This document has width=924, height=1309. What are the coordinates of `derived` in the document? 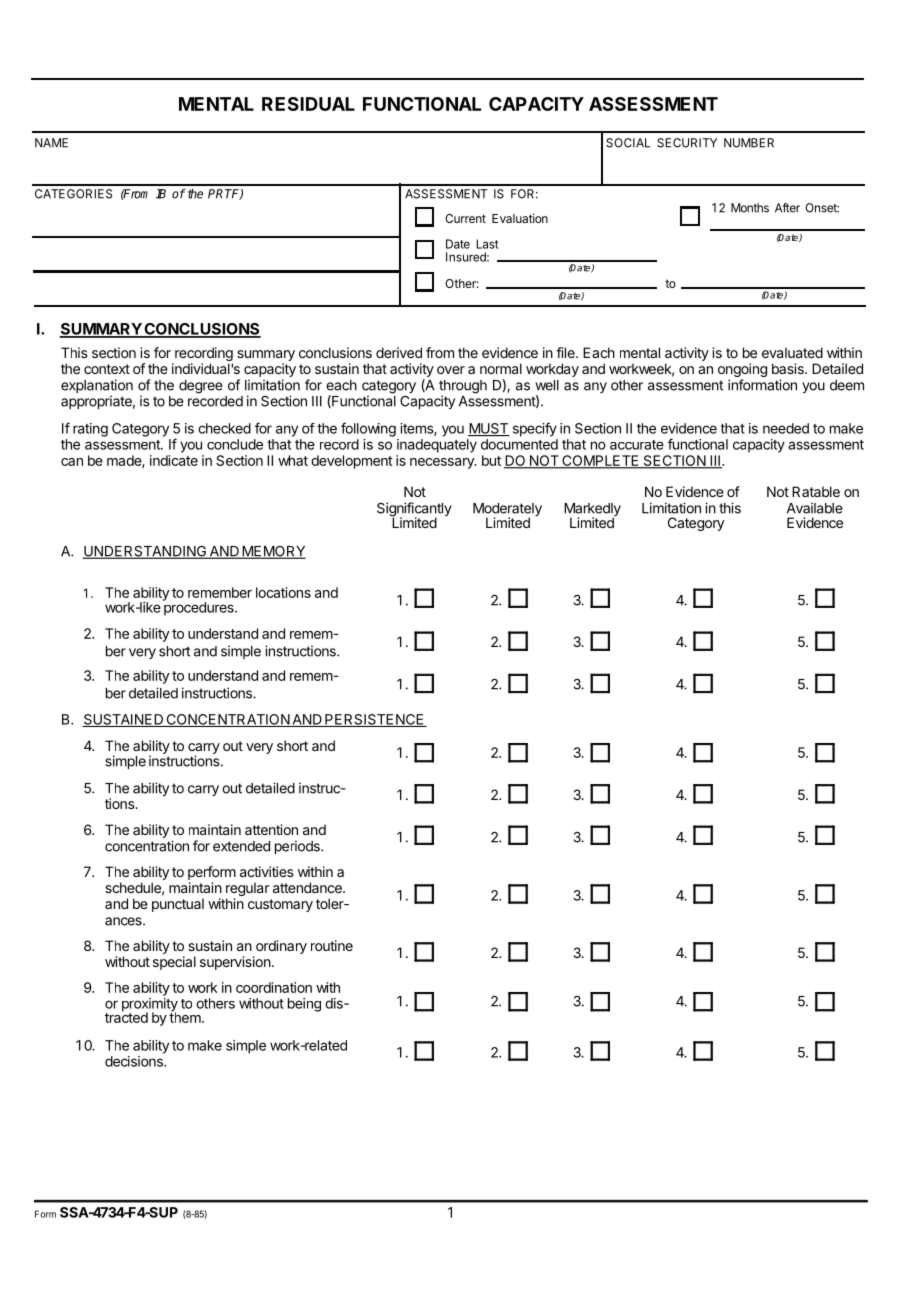 It's located at (399, 352).
